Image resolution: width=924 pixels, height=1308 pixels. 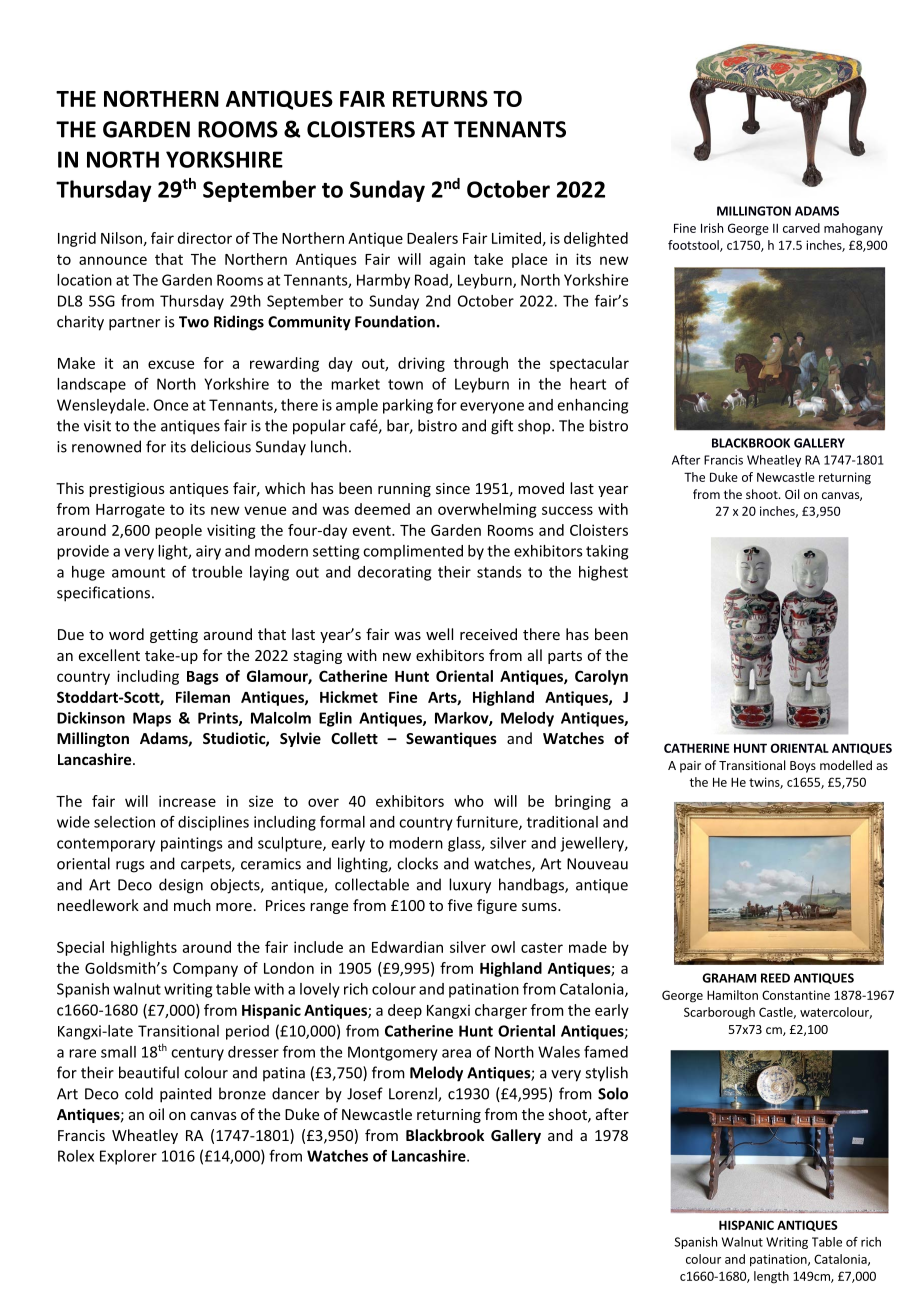 What do you see at coordinates (593, 406) in the screenshot?
I see `enhancing` at bounding box center [593, 406].
